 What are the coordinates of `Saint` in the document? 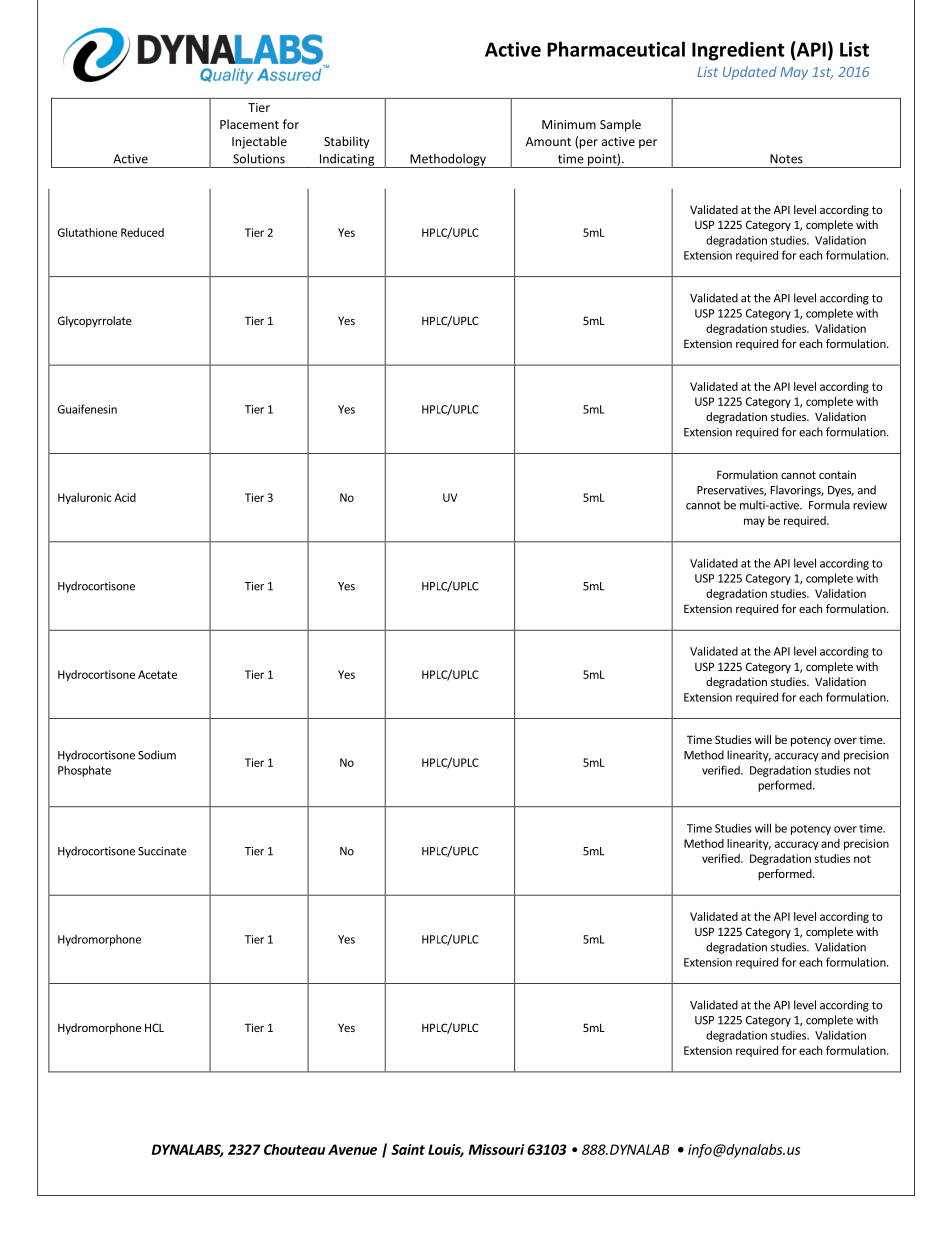 It's located at (408, 1149).
